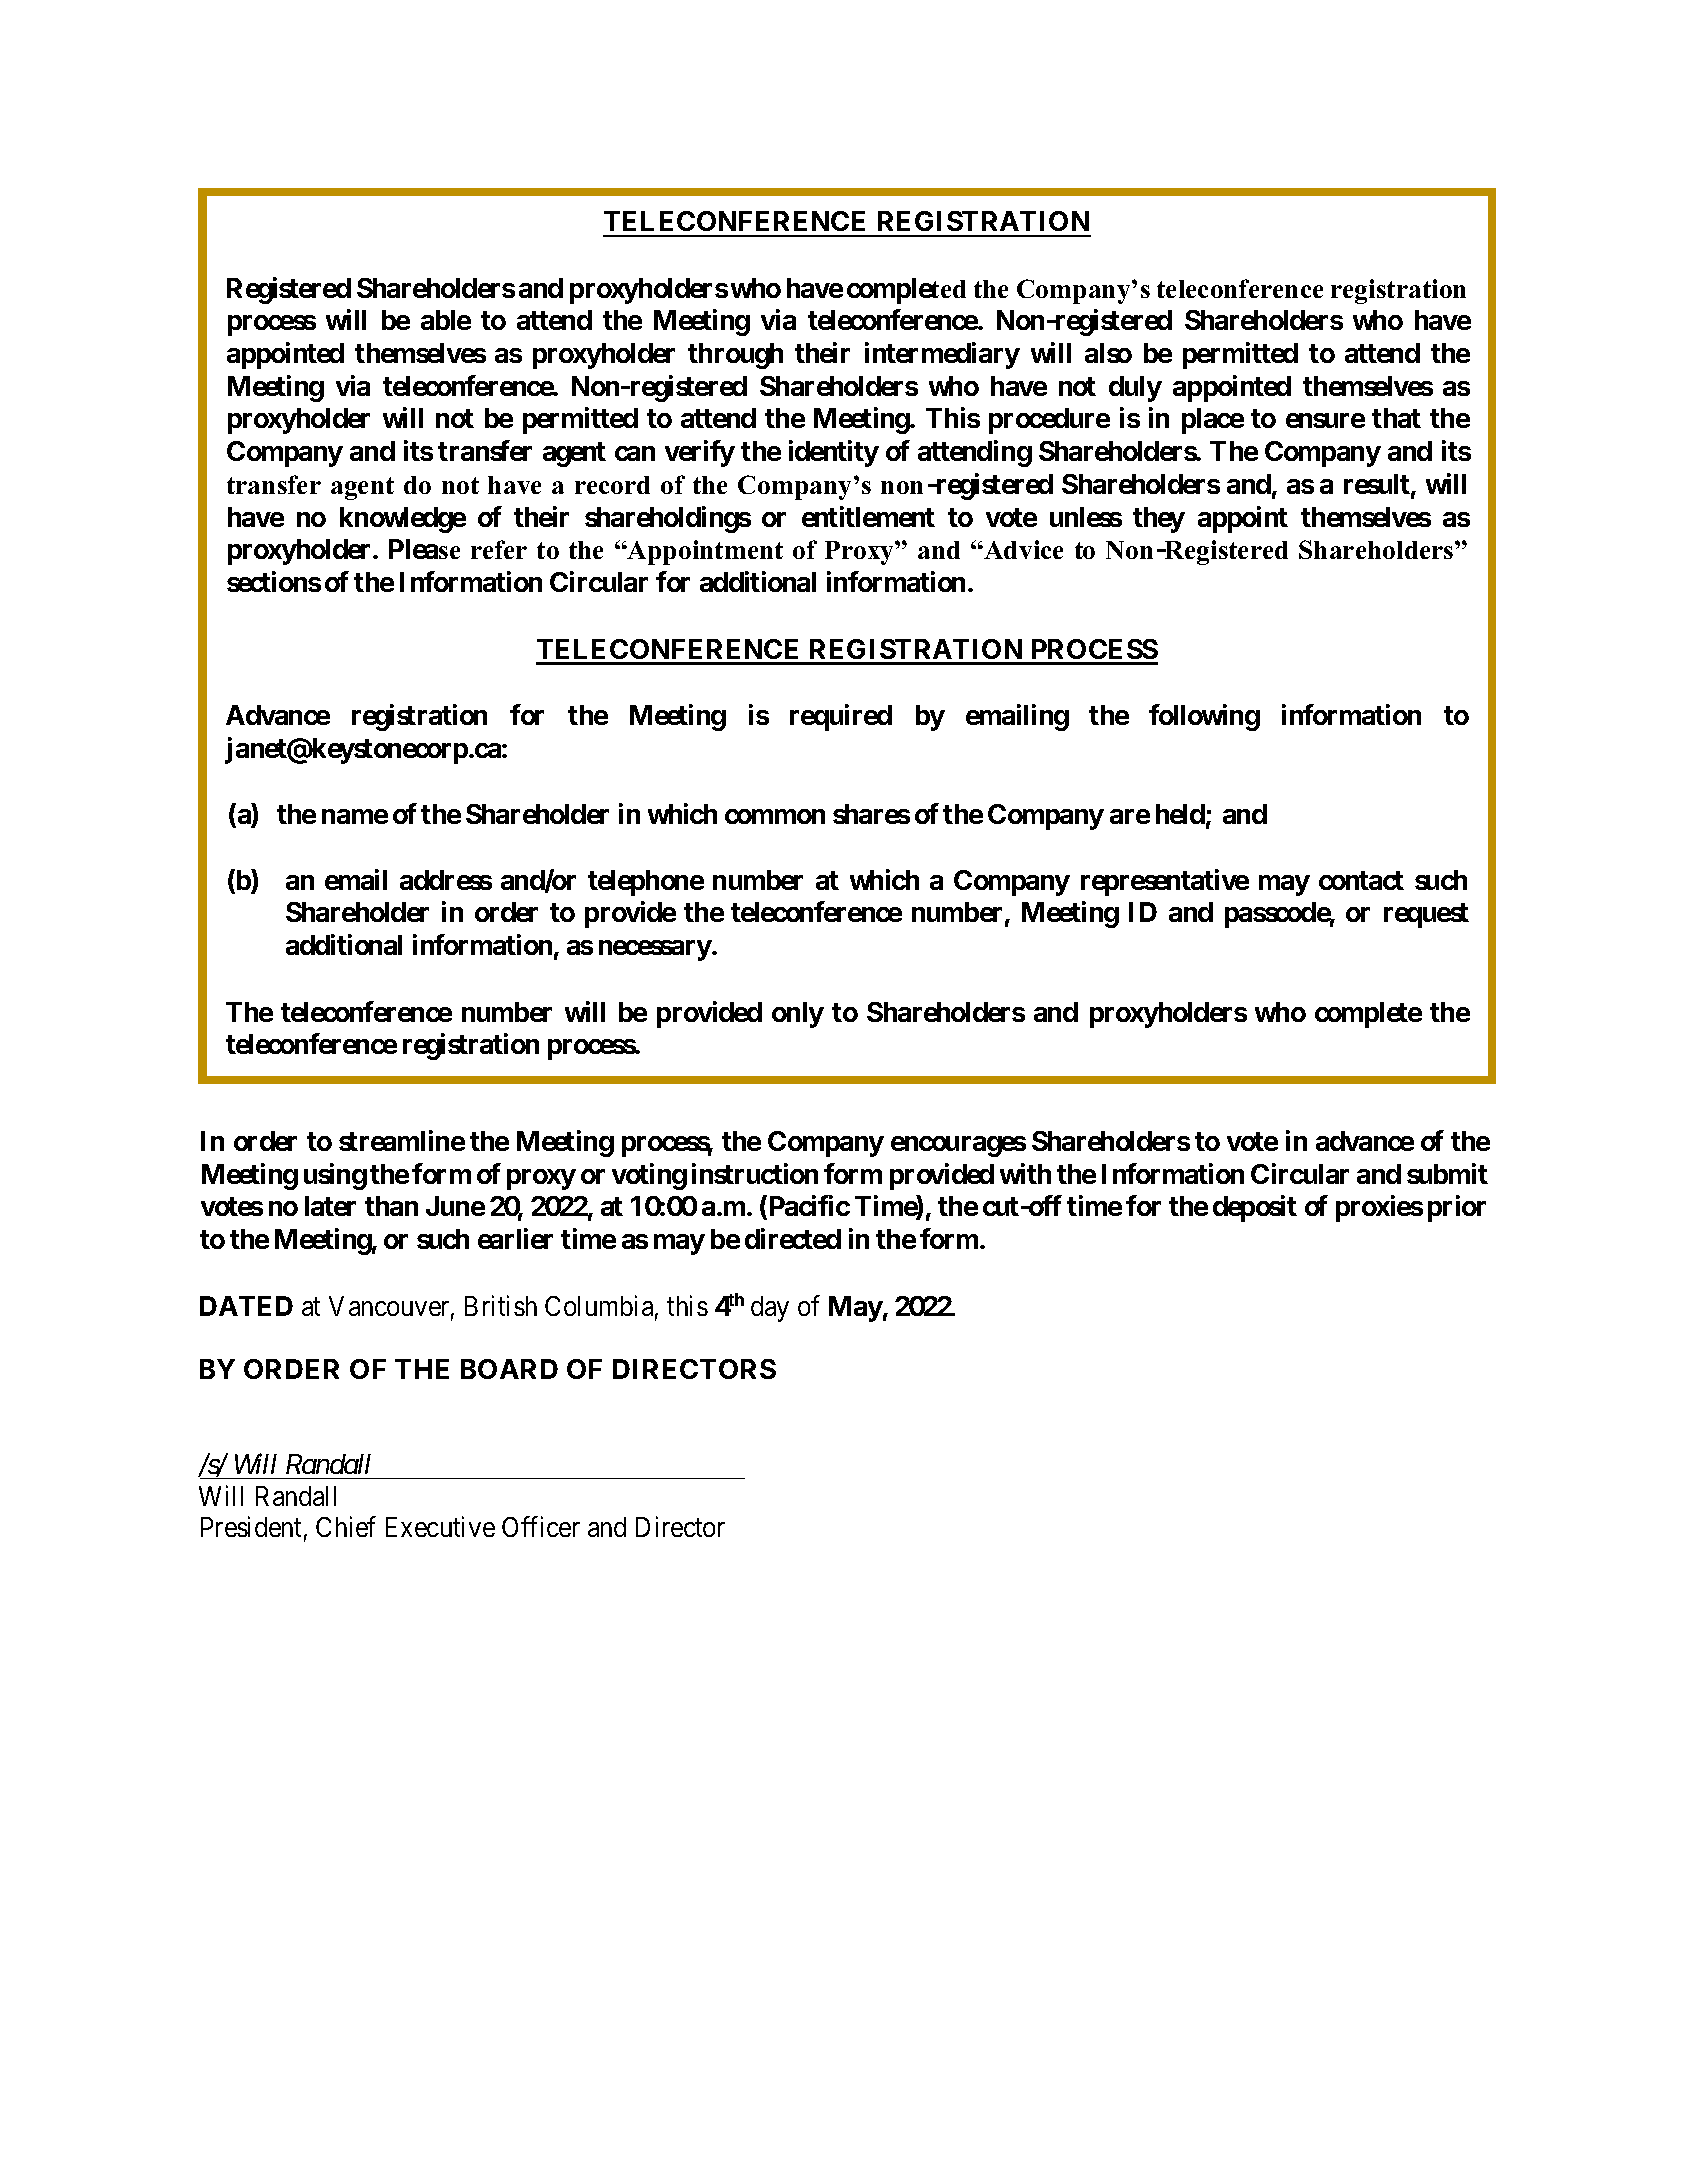 This screenshot has height=2181, width=1686. What do you see at coordinates (1447, 1173) in the screenshot?
I see `submit` at bounding box center [1447, 1173].
